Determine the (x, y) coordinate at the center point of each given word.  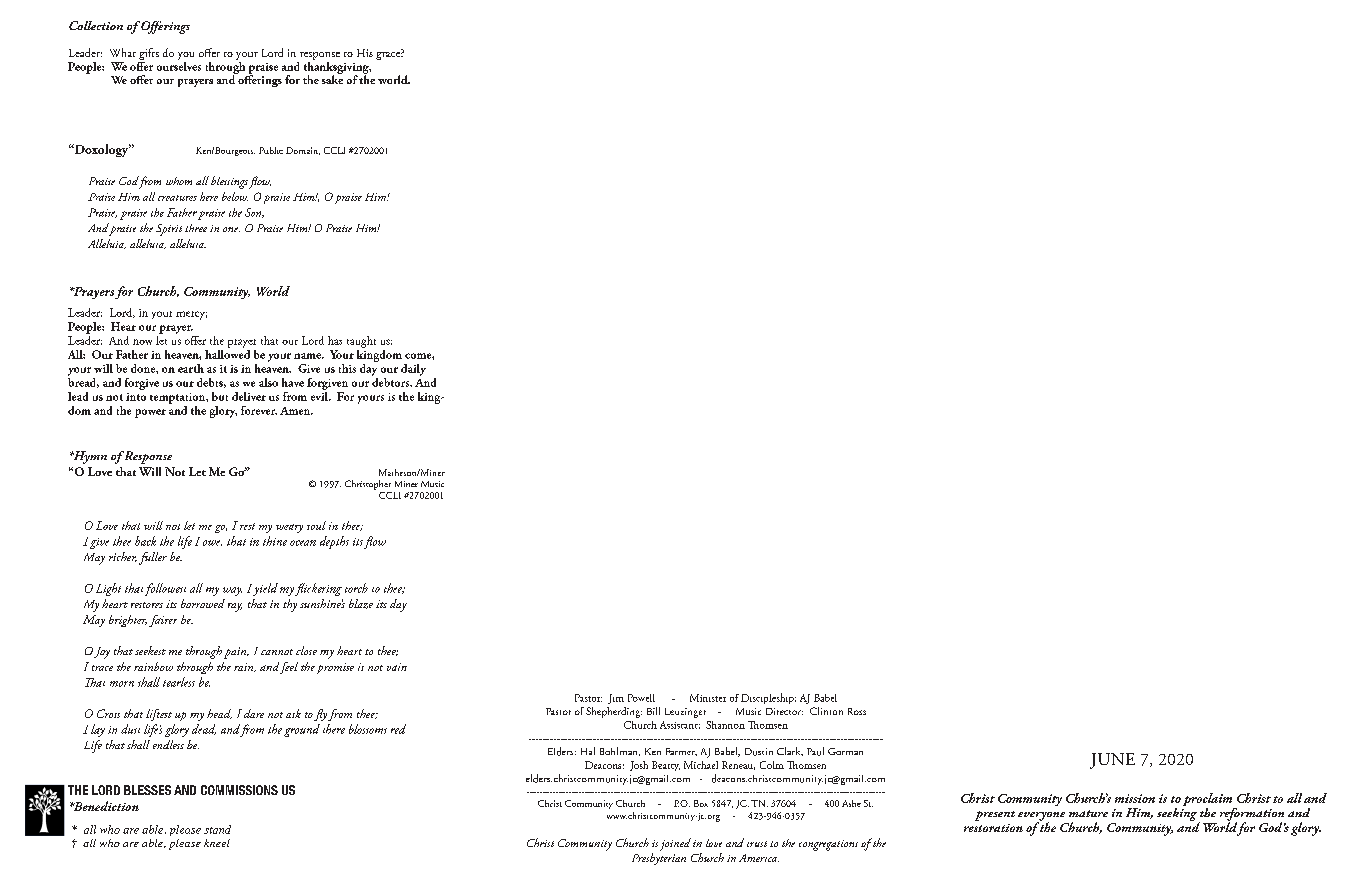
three (196, 228)
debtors (392, 381)
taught (361, 342)
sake (332, 78)
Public (271, 150)
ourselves (179, 65)
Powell (641, 698)
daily (413, 370)
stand (217, 829)
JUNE (1112, 761)
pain (236, 653)
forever (259, 410)
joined (675, 844)
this (347, 368)
